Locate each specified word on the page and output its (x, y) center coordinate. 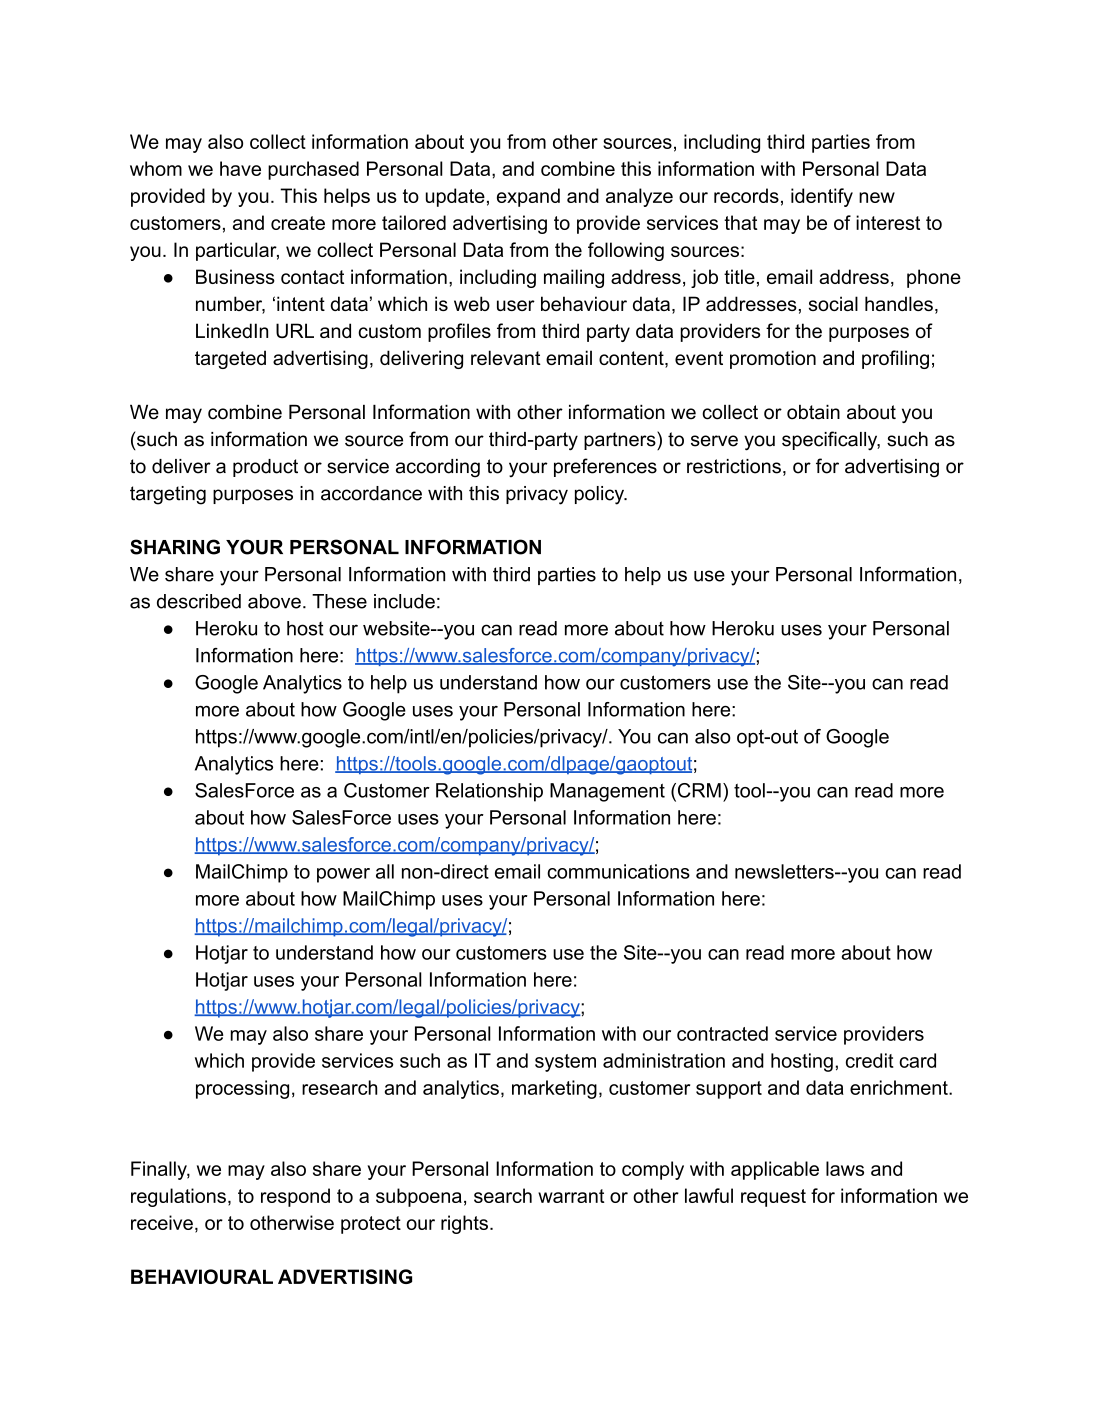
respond (295, 1197)
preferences (605, 467)
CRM (698, 790)
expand (528, 197)
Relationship (489, 792)
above (274, 601)
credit (870, 1060)
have (240, 168)
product (265, 468)
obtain (813, 412)
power (343, 875)
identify (822, 197)
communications (618, 871)
